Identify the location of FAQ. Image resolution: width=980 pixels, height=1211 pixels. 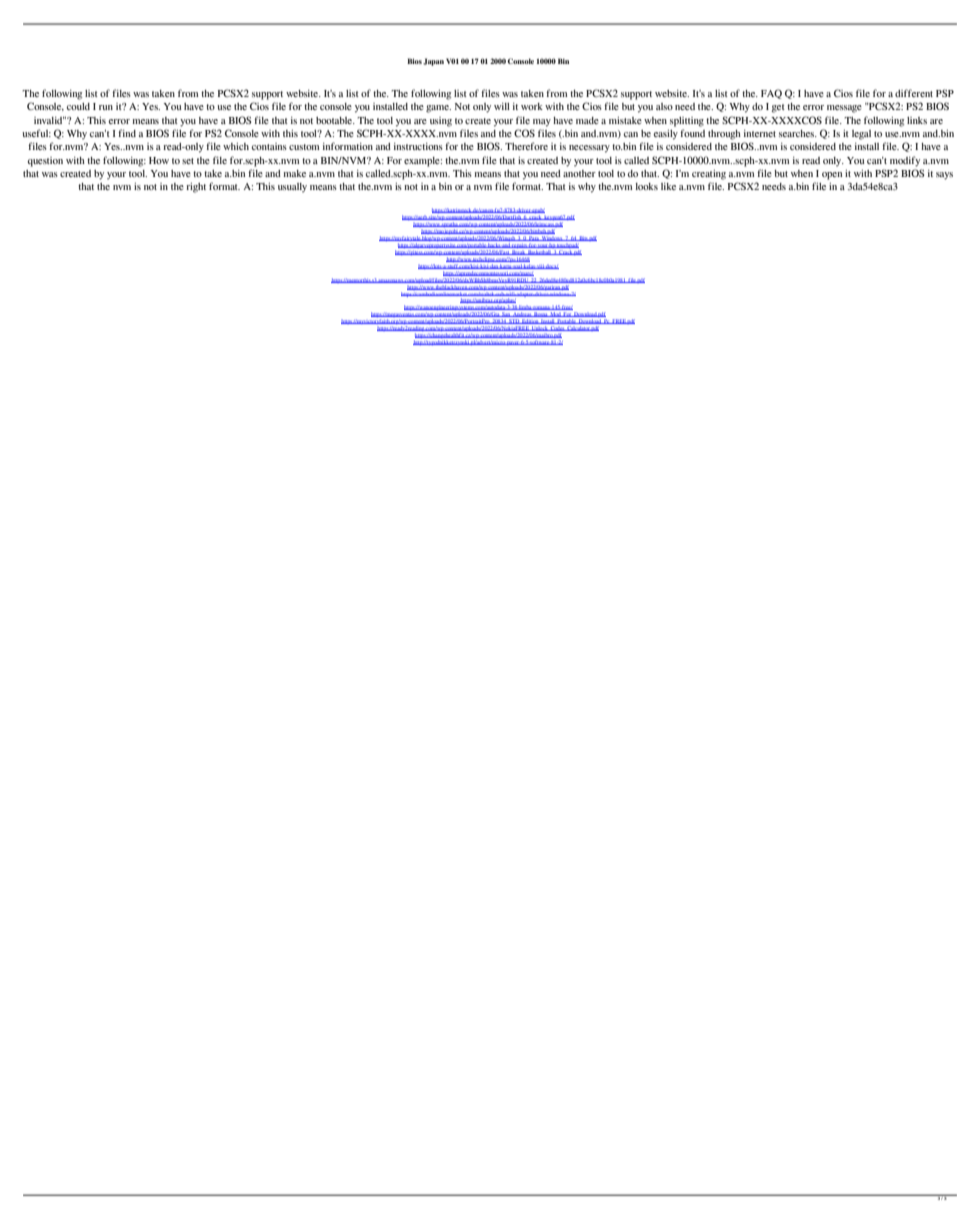
(771, 94).
